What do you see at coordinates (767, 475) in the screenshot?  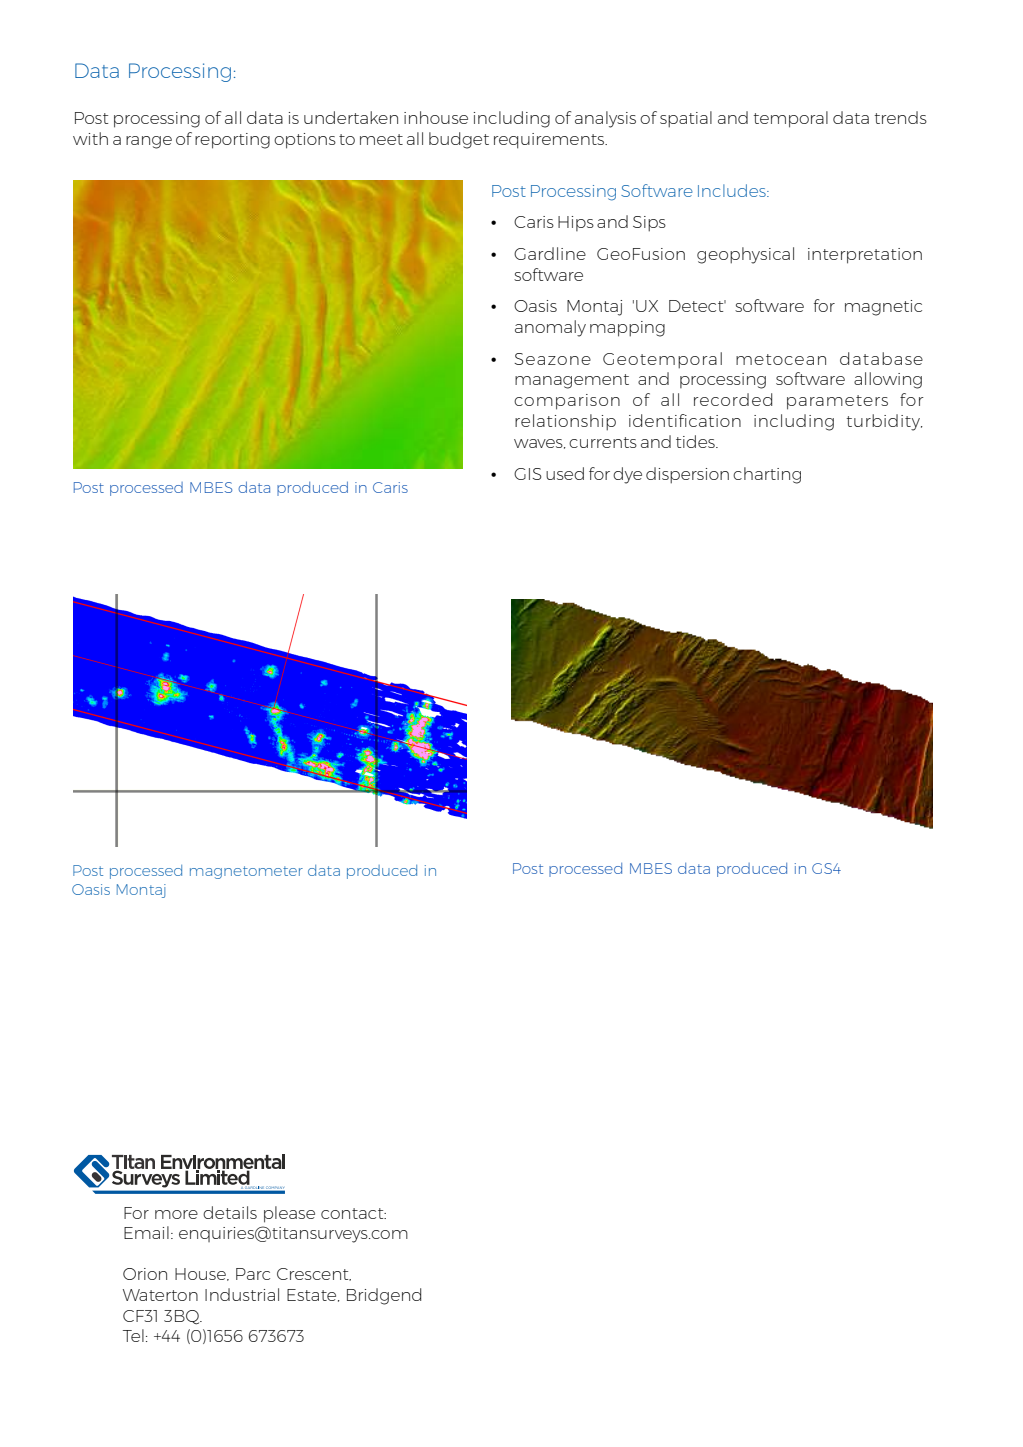 I see `charting` at bounding box center [767, 475].
